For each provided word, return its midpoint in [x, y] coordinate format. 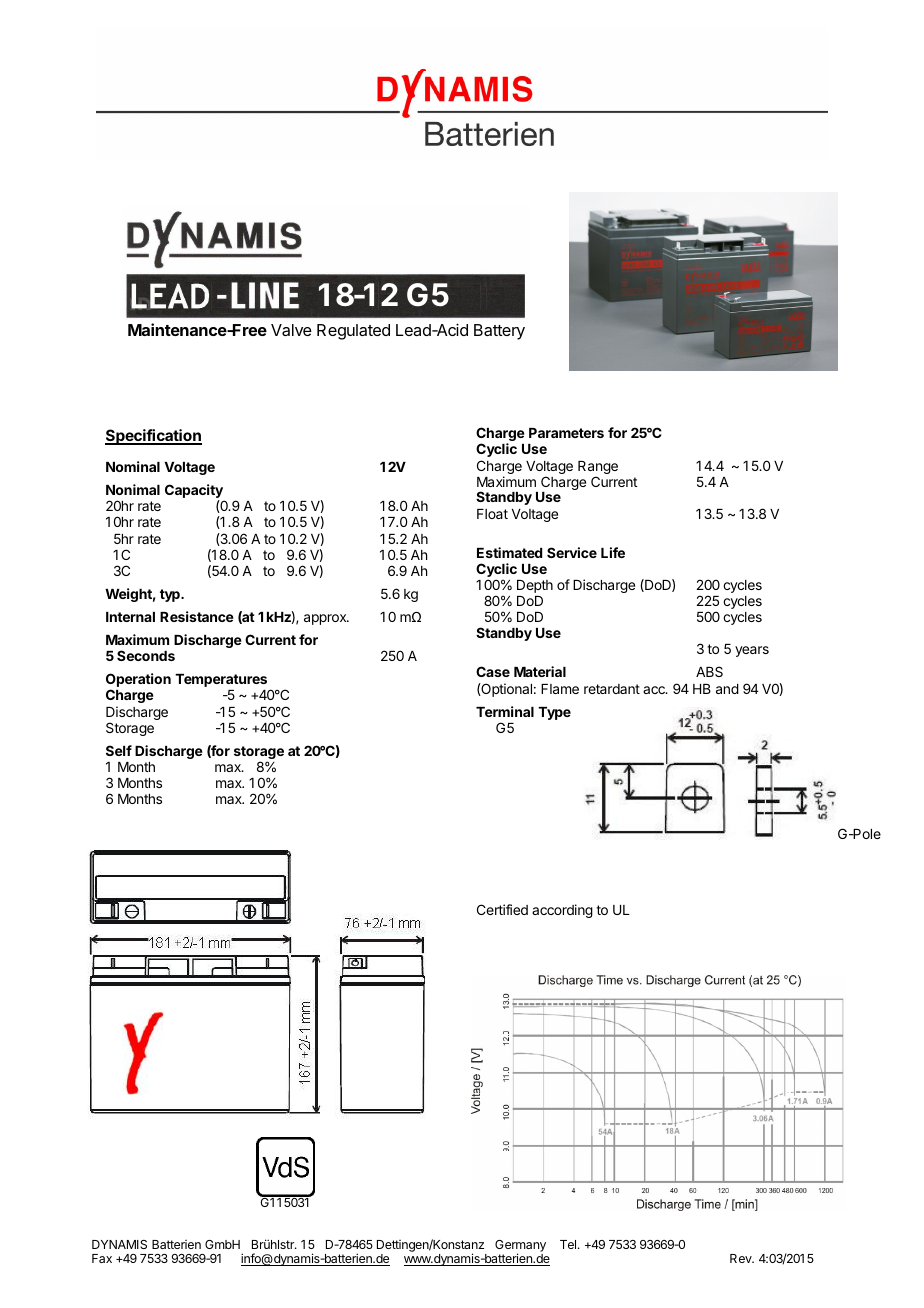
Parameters [566, 433]
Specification [153, 437]
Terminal [505, 711]
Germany [520, 1247]
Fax [102, 1258]
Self [119, 750]
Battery [499, 332]
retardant [612, 689]
